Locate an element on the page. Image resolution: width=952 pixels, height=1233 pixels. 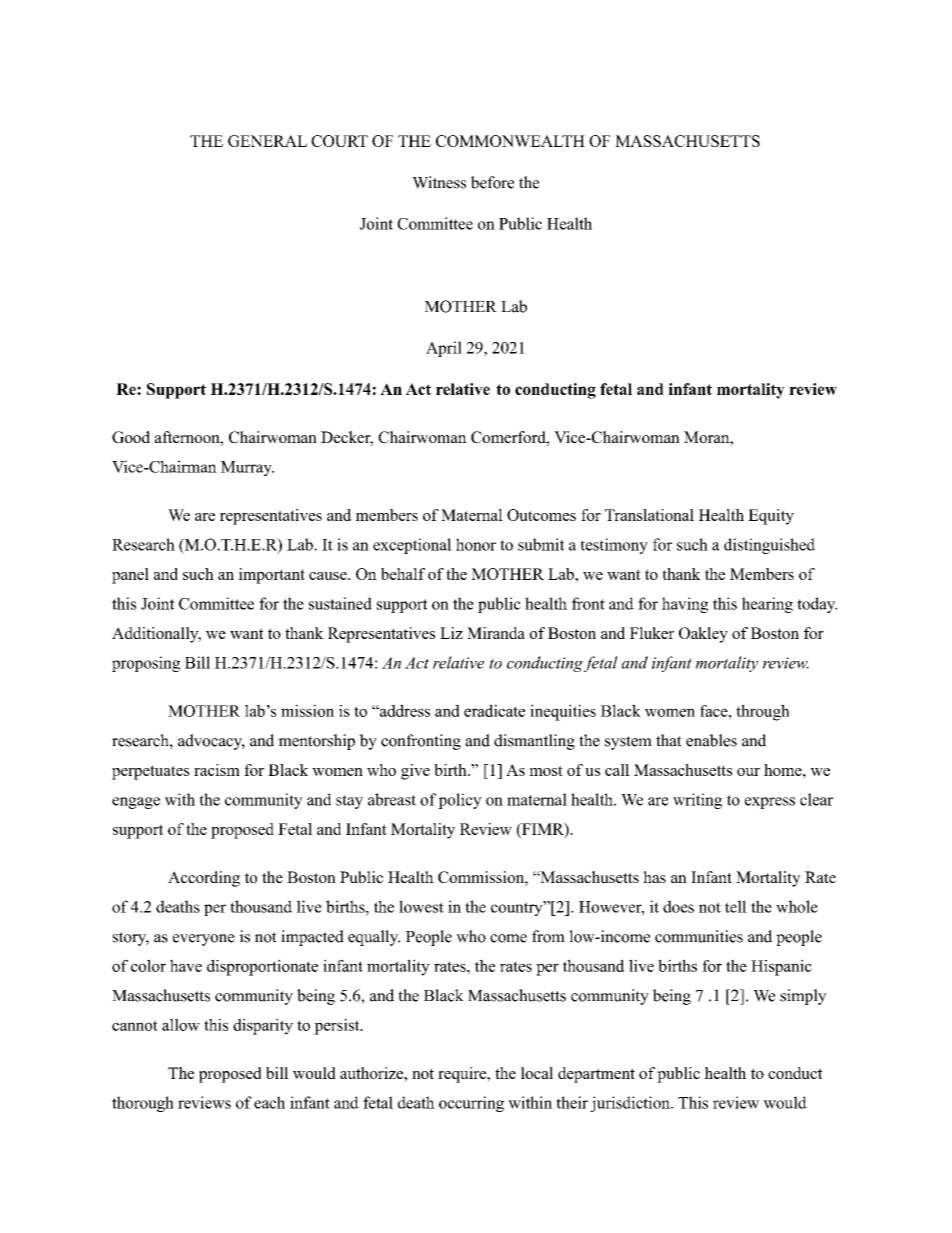
important is located at coordinates (272, 576).
